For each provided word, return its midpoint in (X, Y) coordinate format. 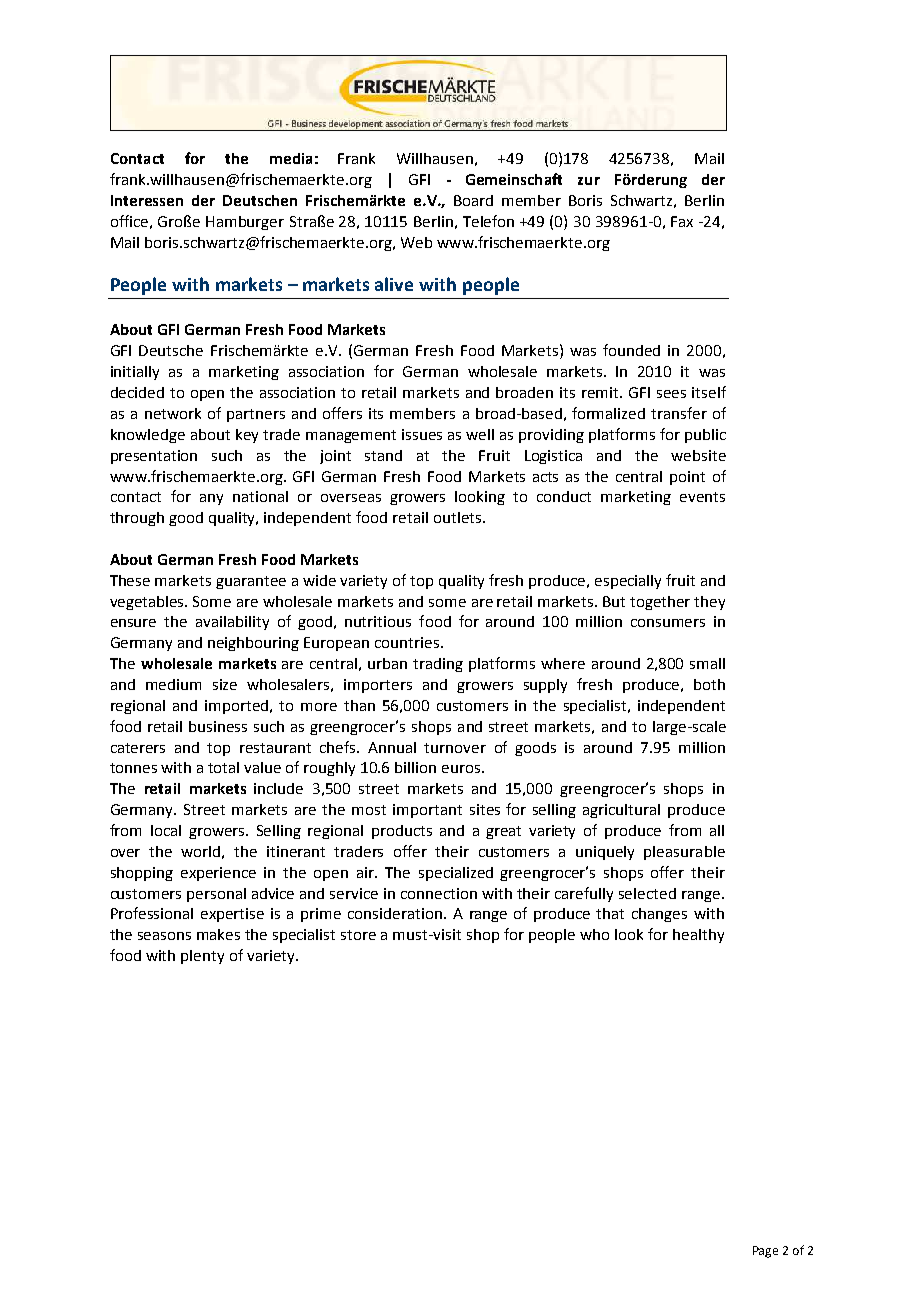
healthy (698, 936)
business (218, 726)
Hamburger (245, 223)
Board (473, 200)
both (709, 684)
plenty (202, 957)
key (247, 436)
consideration (395, 913)
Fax (682, 221)
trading (438, 665)
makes (218, 934)
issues (422, 434)
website (698, 455)
